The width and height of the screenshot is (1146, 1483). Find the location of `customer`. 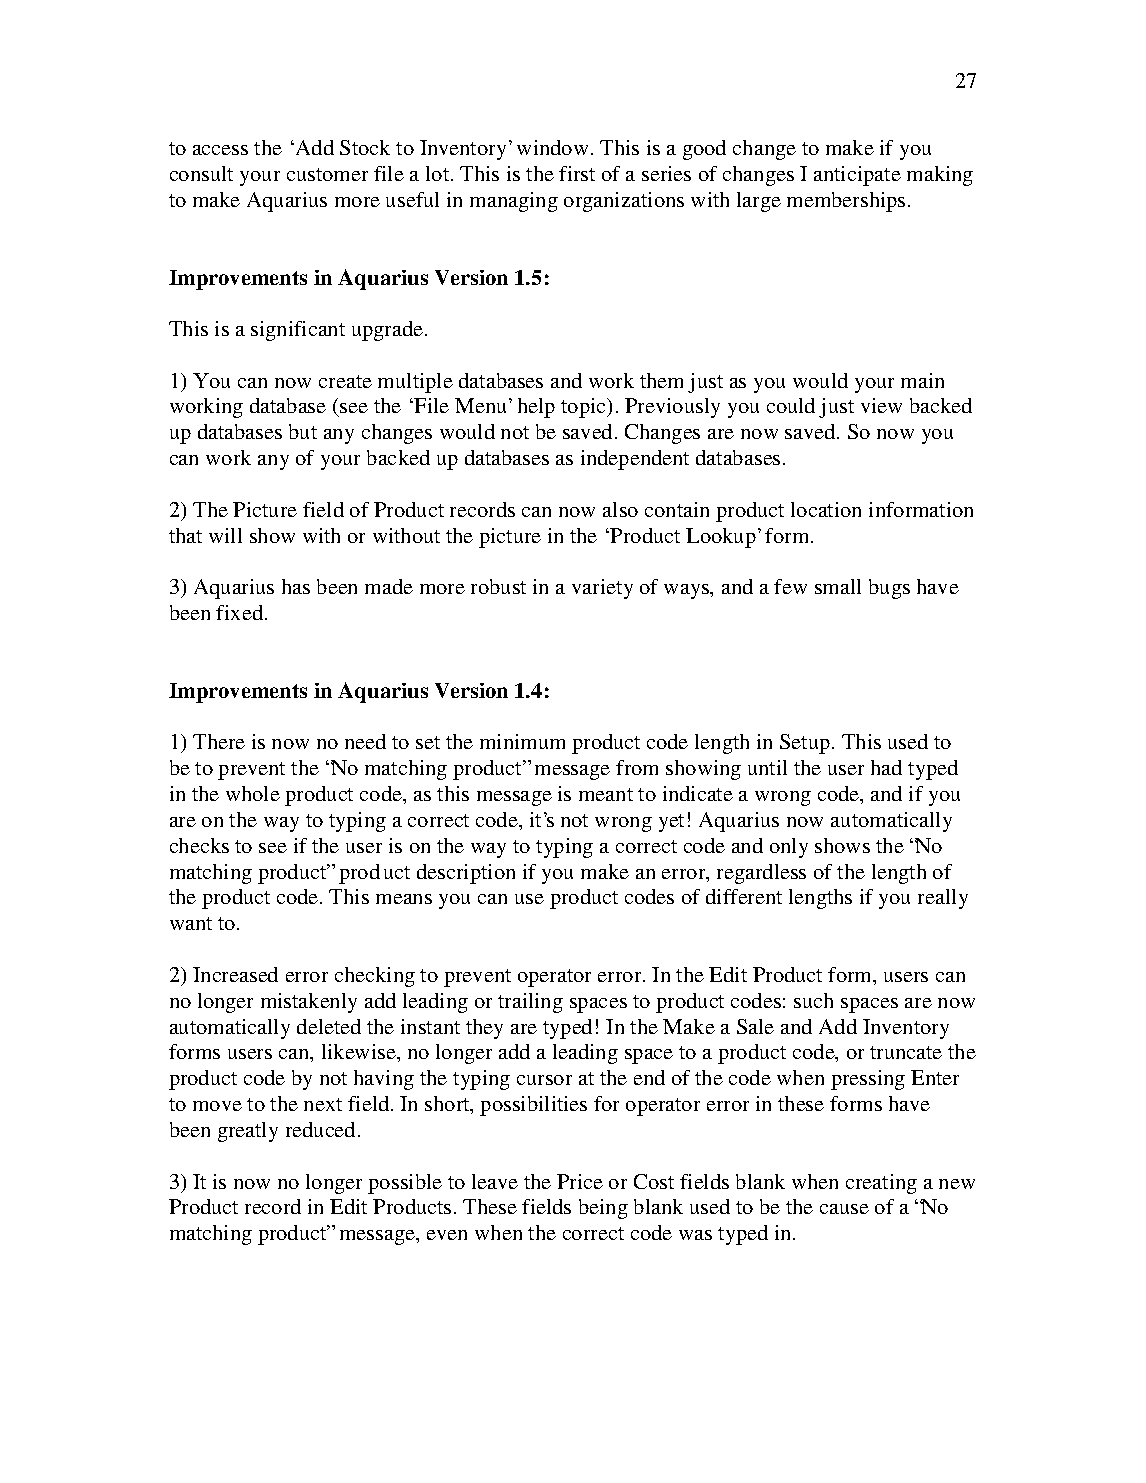

customer is located at coordinates (327, 174).
